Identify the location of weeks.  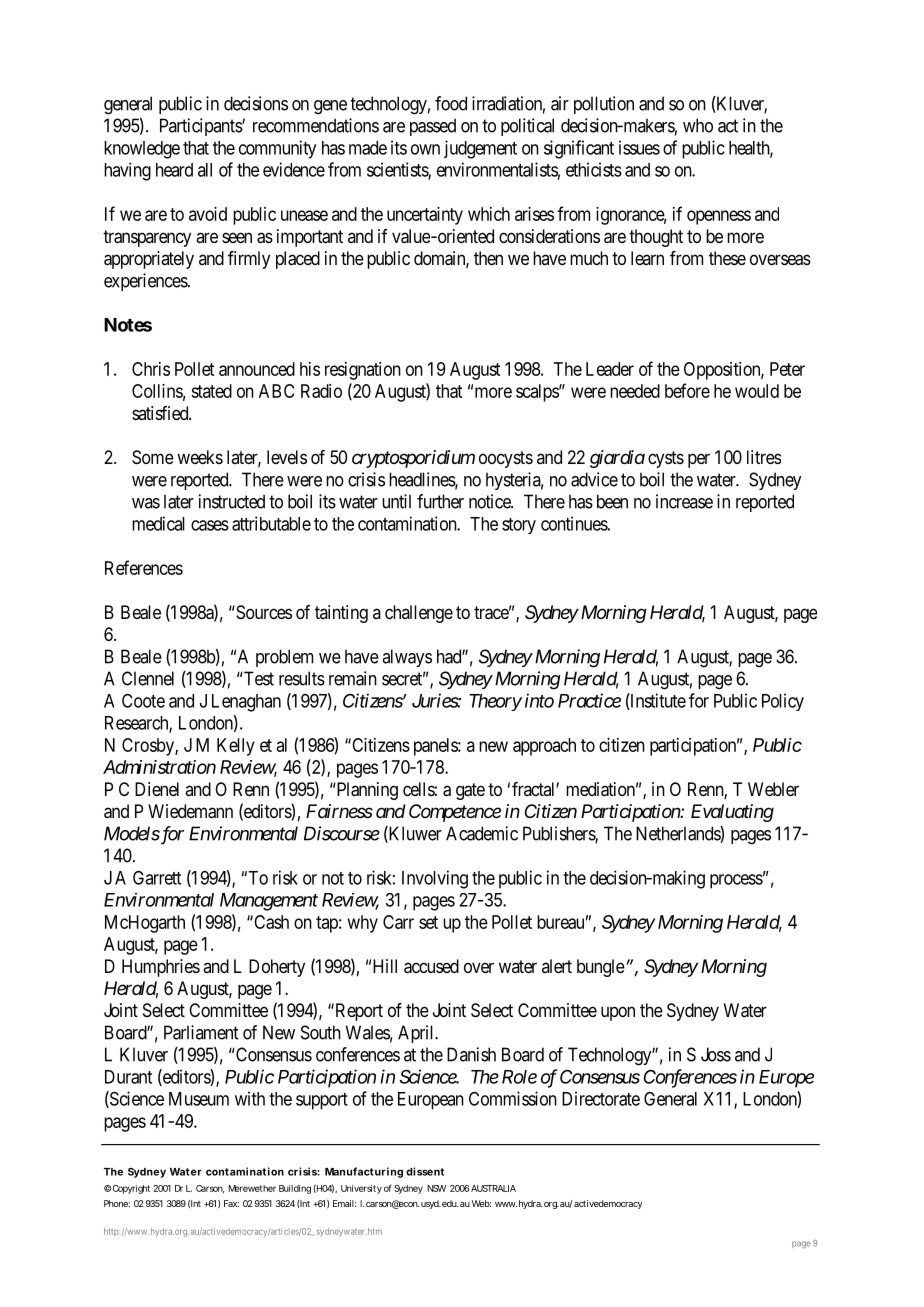
(200, 457).
